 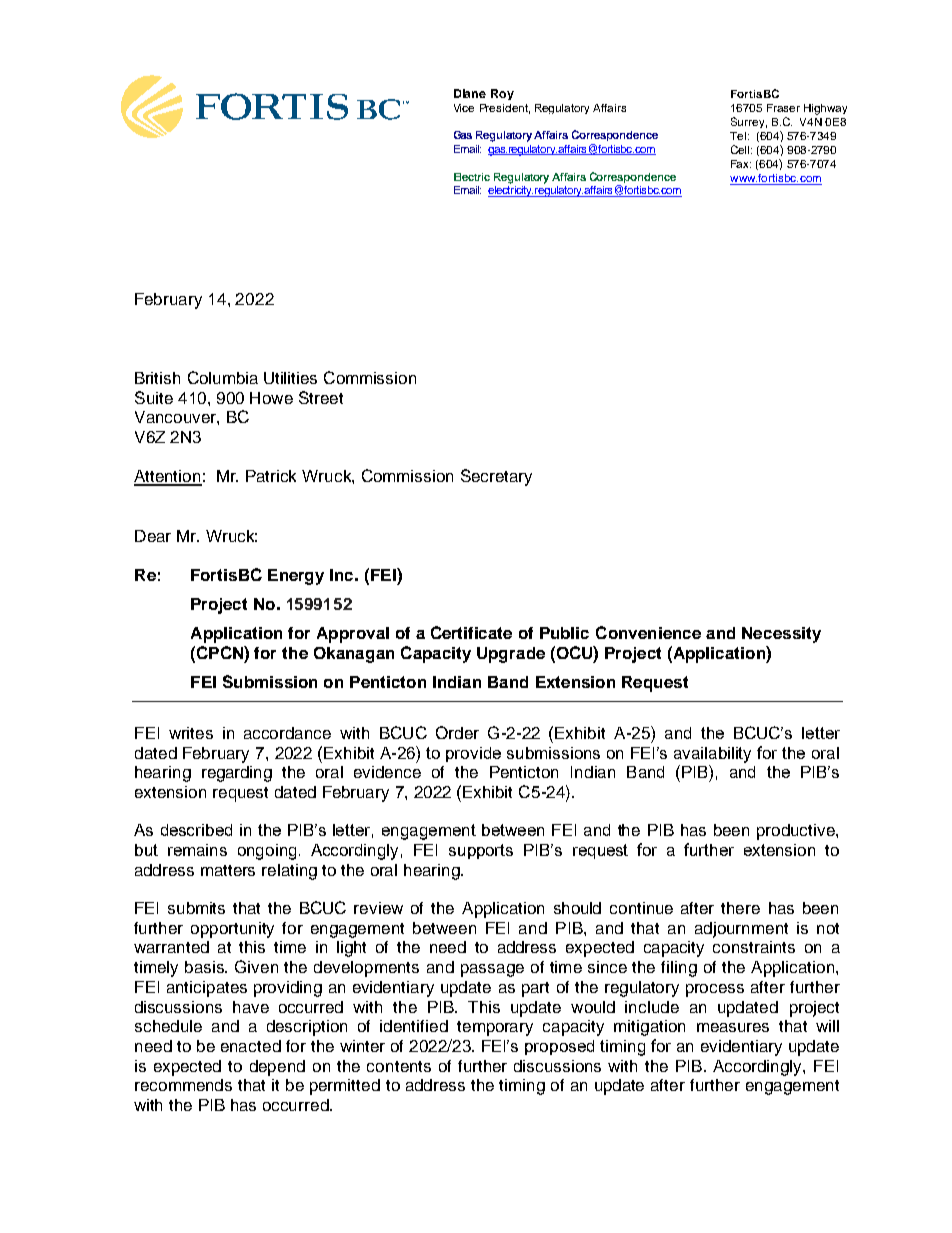 What do you see at coordinates (464, 108) in the screenshot?
I see `Vice` at bounding box center [464, 108].
